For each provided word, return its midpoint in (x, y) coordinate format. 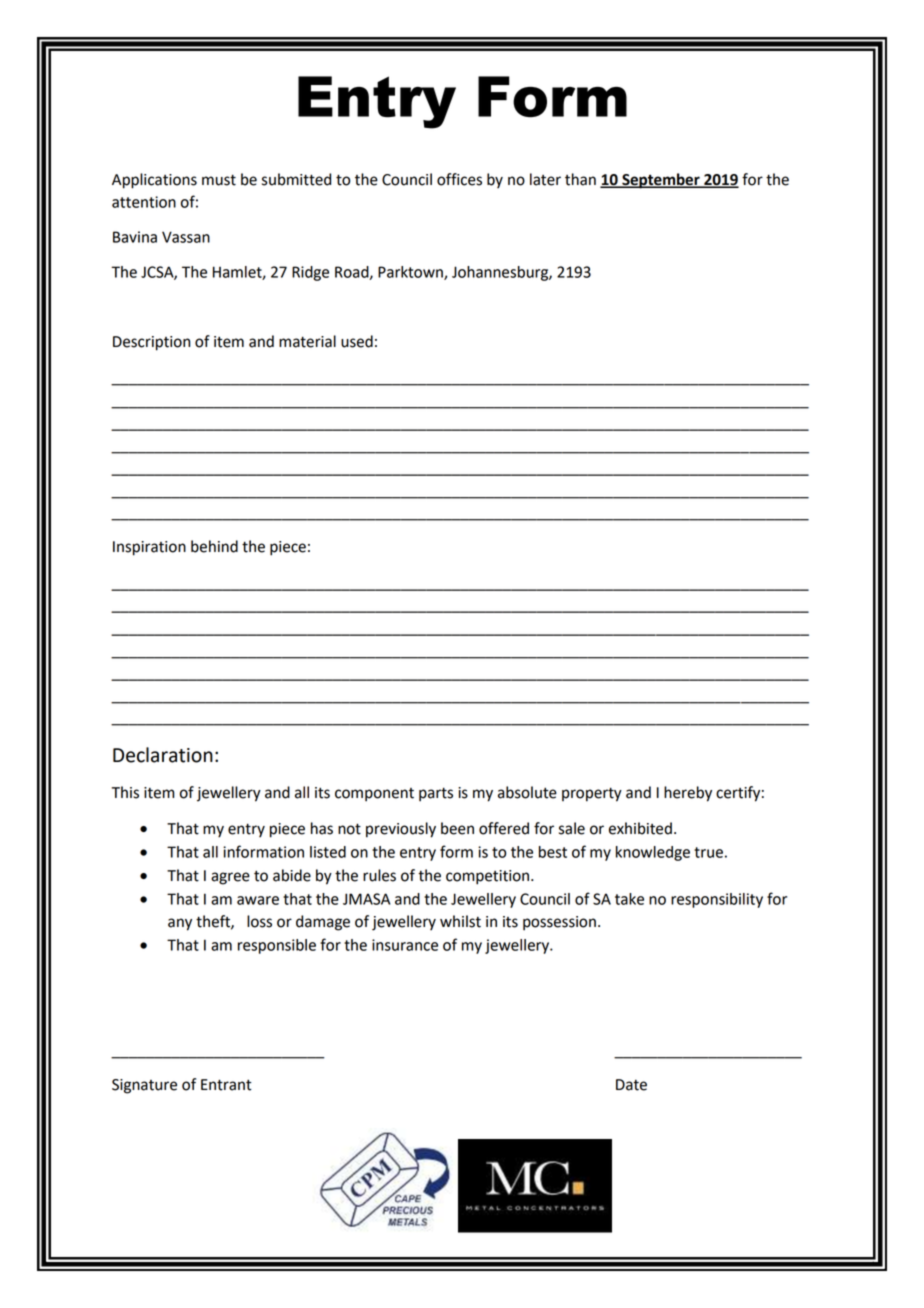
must (219, 180)
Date (631, 1085)
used (357, 341)
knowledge (653, 853)
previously (401, 830)
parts (436, 794)
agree (230, 878)
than (580, 179)
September (661, 181)
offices (459, 179)
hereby (688, 794)
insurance (405, 945)
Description (151, 343)
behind (214, 546)
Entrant (226, 1085)
